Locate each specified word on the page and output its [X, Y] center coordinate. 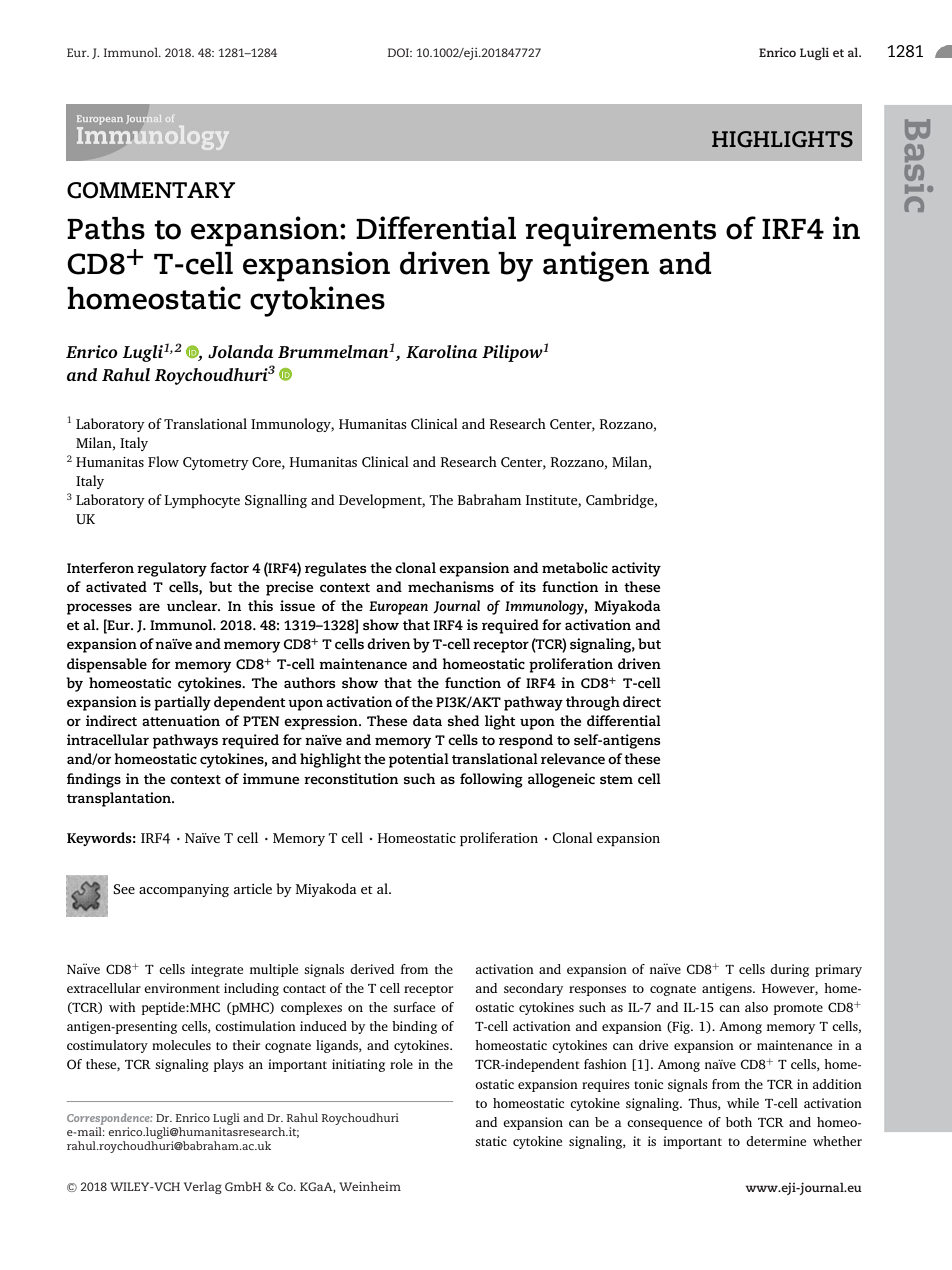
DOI [399, 52]
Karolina [442, 351]
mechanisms [451, 586]
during [789, 970]
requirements [620, 231]
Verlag [203, 1187]
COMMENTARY [151, 190]
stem [616, 779]
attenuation [181, 720]
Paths [106, 228]
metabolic [575, 567]
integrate [217, 970]
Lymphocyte [202, 501]
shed [463, 720]
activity [636, 569]
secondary [533, 989]
